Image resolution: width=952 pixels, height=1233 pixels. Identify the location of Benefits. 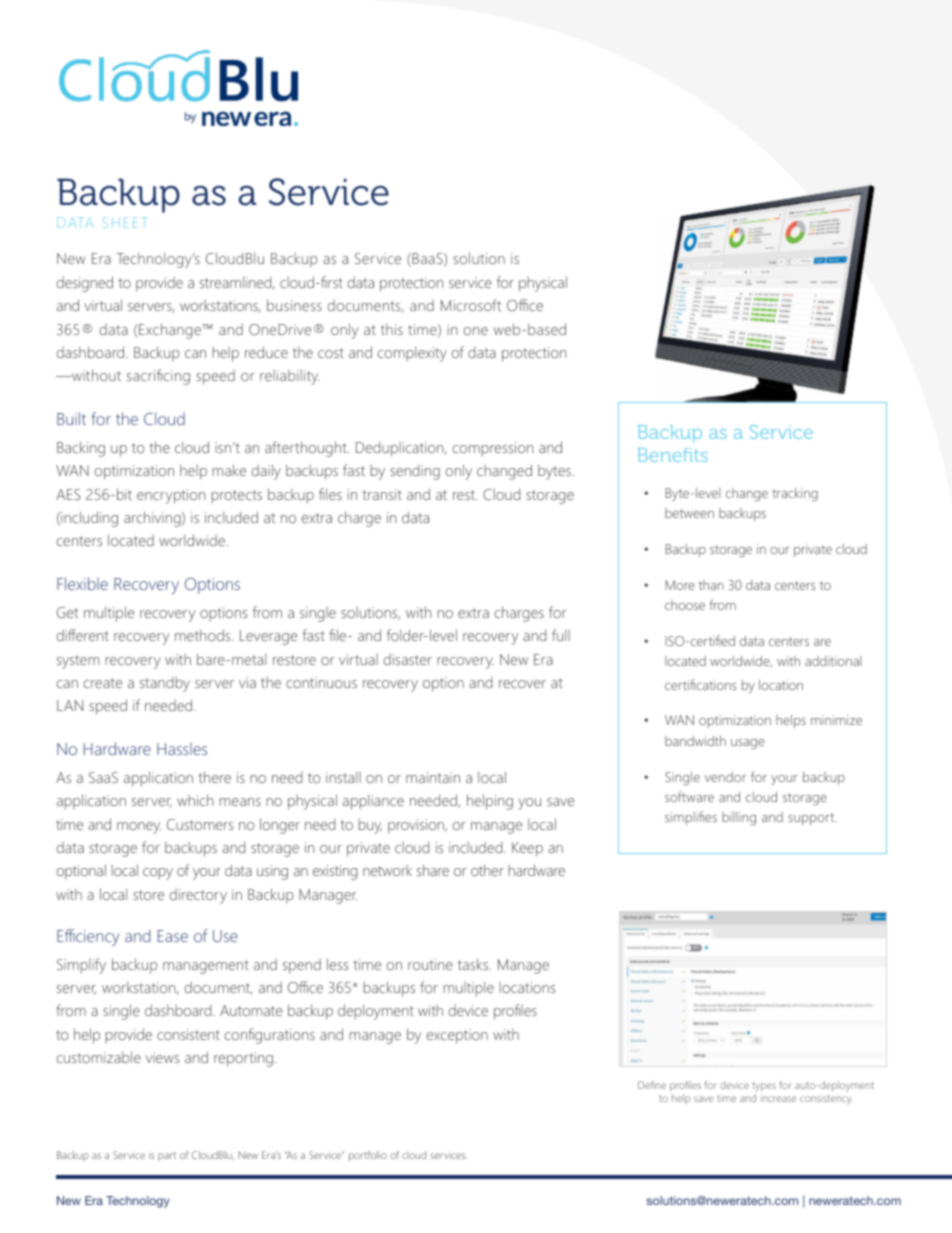
(672, 455).
